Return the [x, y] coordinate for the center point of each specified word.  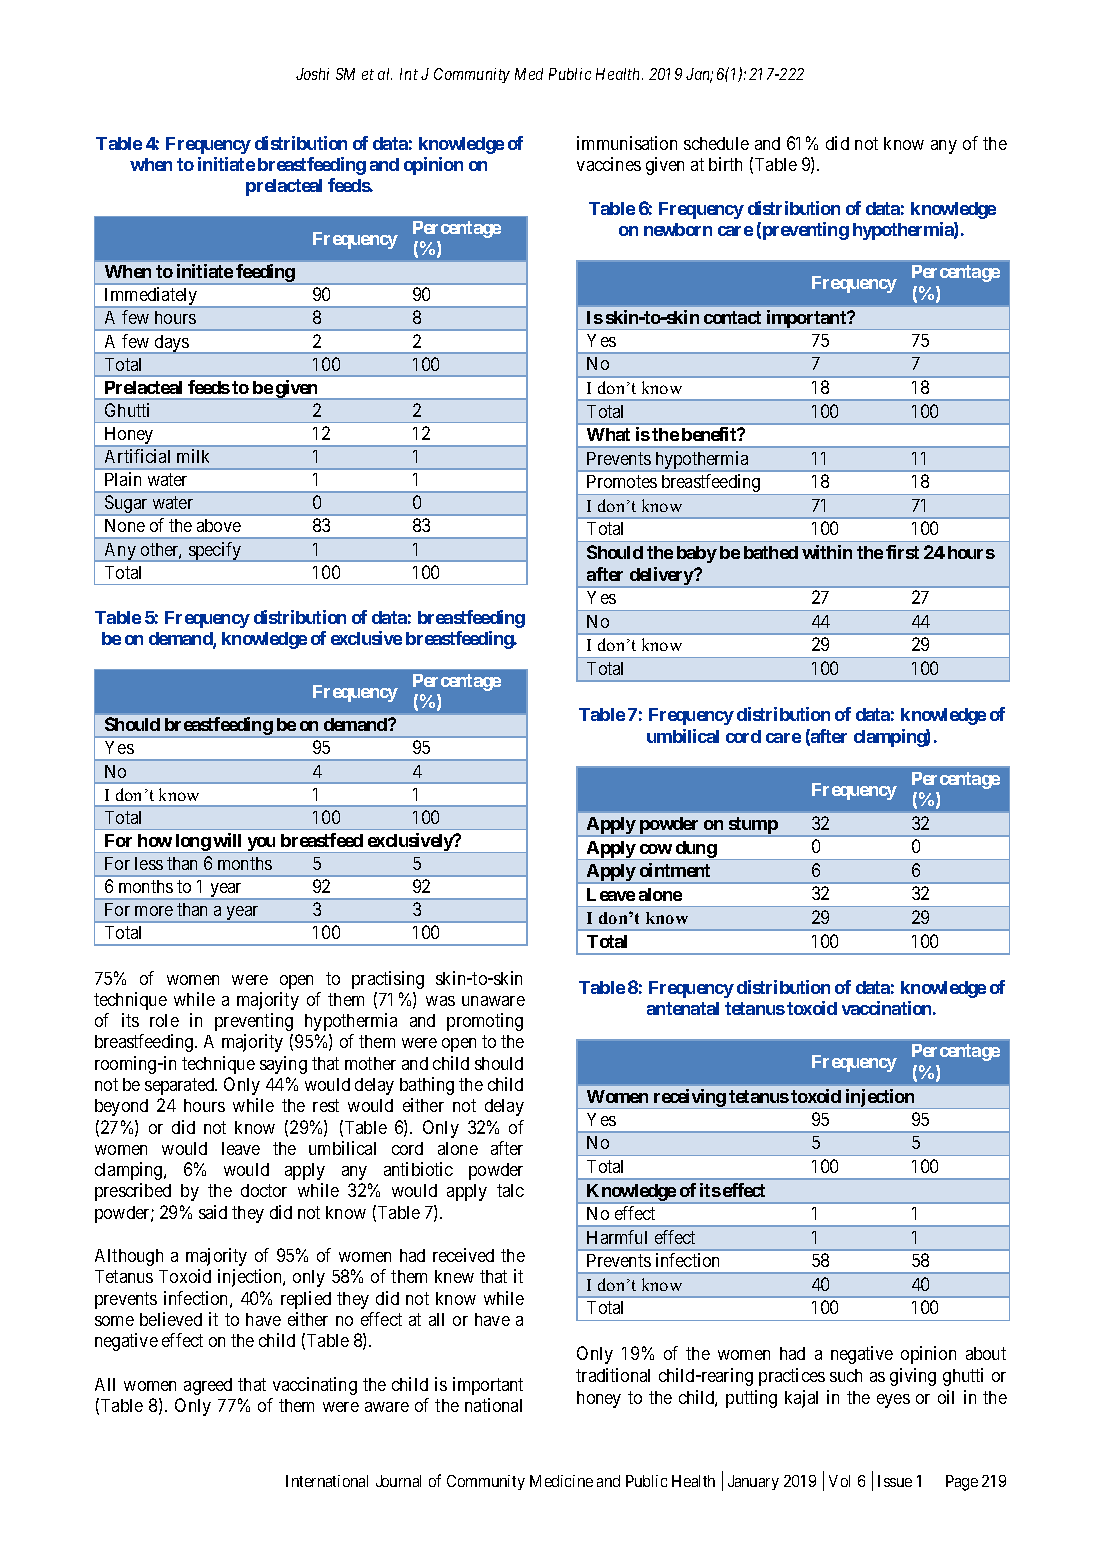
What [608, 434]
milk [193, 456]
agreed [208, 1386]
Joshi [312, 74]
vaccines [609, 164]
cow [656, 849]
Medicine [561, 1481]
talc [510, 1190]
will [227, 840]
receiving [689, 1099]
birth [725, 164]
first [902, 552]
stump [752, 827]
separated [181, 1086]
